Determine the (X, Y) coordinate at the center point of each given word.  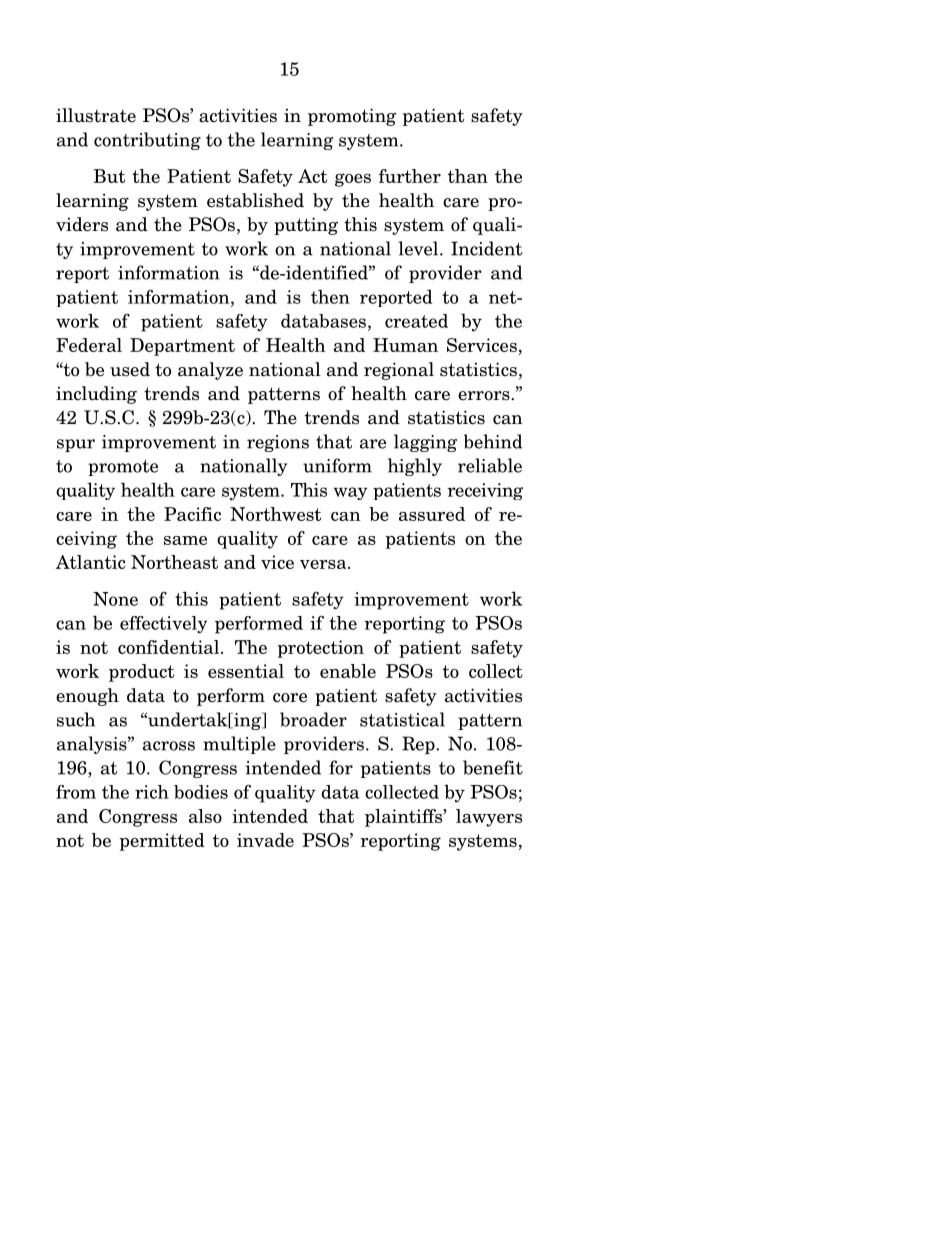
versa (324, 564)
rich (152, 792)
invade (265, 840)
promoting (352, 117)
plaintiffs (405, 818)
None (115, 599)
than (468, 176)
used (130, 369)
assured (432, 514)
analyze (210, 371)
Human (405, 345)
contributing (147, 141)
